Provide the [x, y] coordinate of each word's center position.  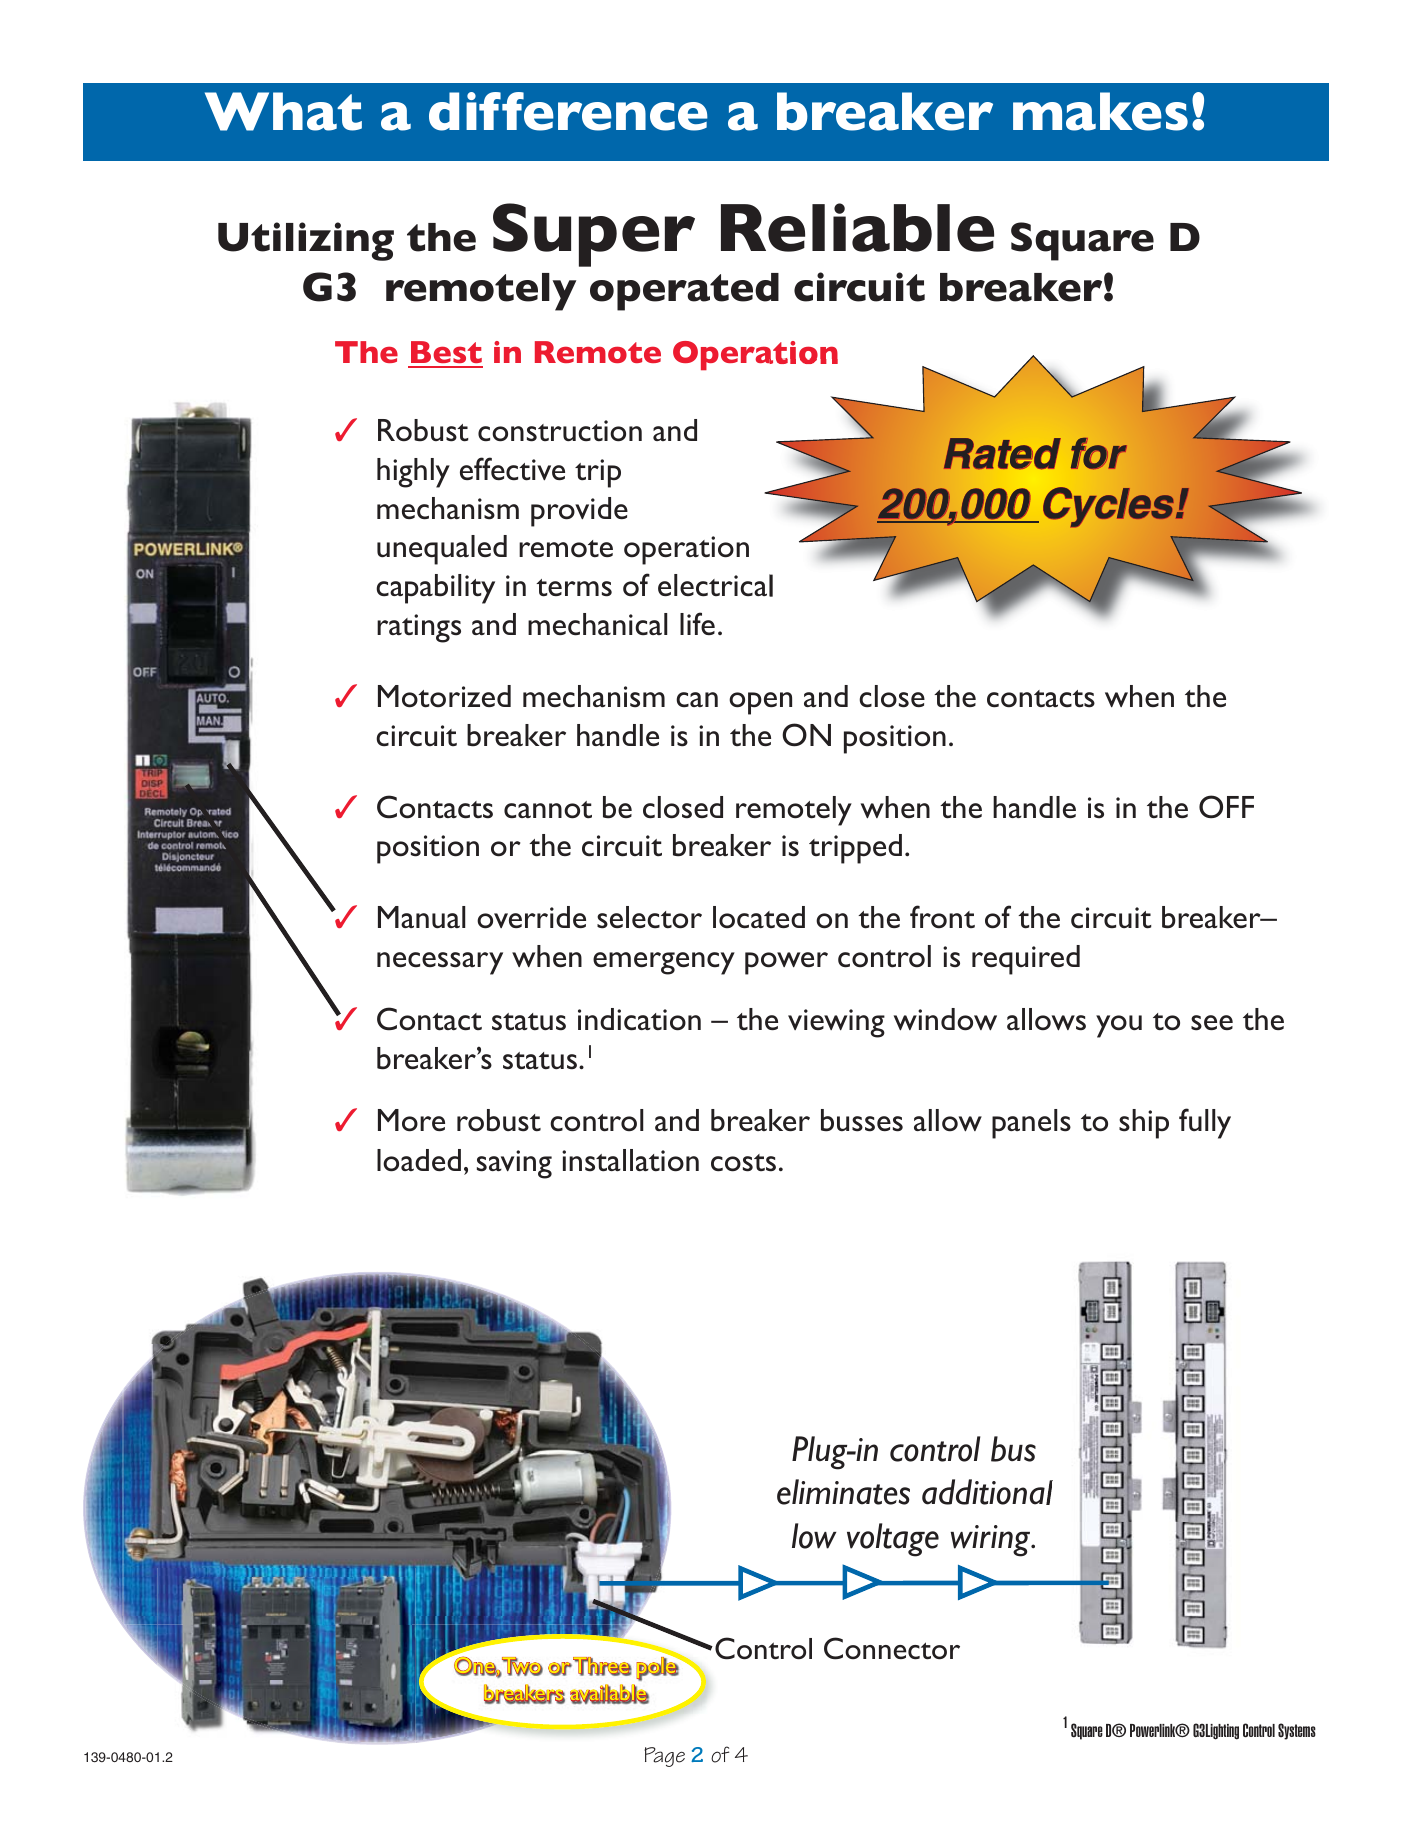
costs [743, 1163]
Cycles [1110, 507]
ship [1144, 1124]
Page [664, 1757]
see [1212, 1023]
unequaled [442, 550]
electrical [715, 585]
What [283, 111]
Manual [422, 917]
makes [1100, 111]
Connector [892, 1648]
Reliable [857, 227]
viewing [836, 1023]
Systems [1297, 1731]
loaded [419, 1160]
